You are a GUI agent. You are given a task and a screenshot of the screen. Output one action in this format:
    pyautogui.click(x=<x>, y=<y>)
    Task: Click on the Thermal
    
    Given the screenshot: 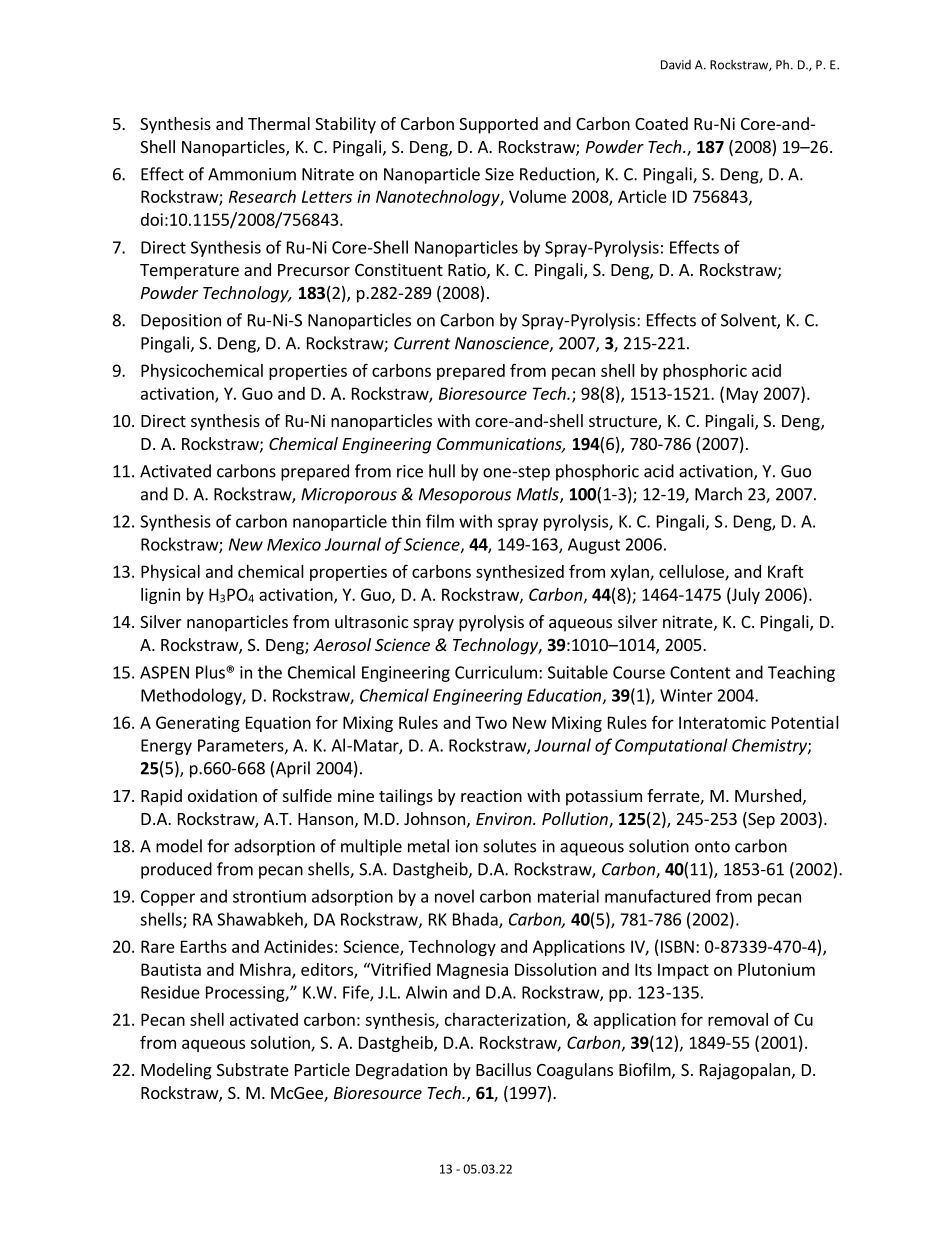 What is the action you would take?
    pyautogui.click(x=279, y=123)
